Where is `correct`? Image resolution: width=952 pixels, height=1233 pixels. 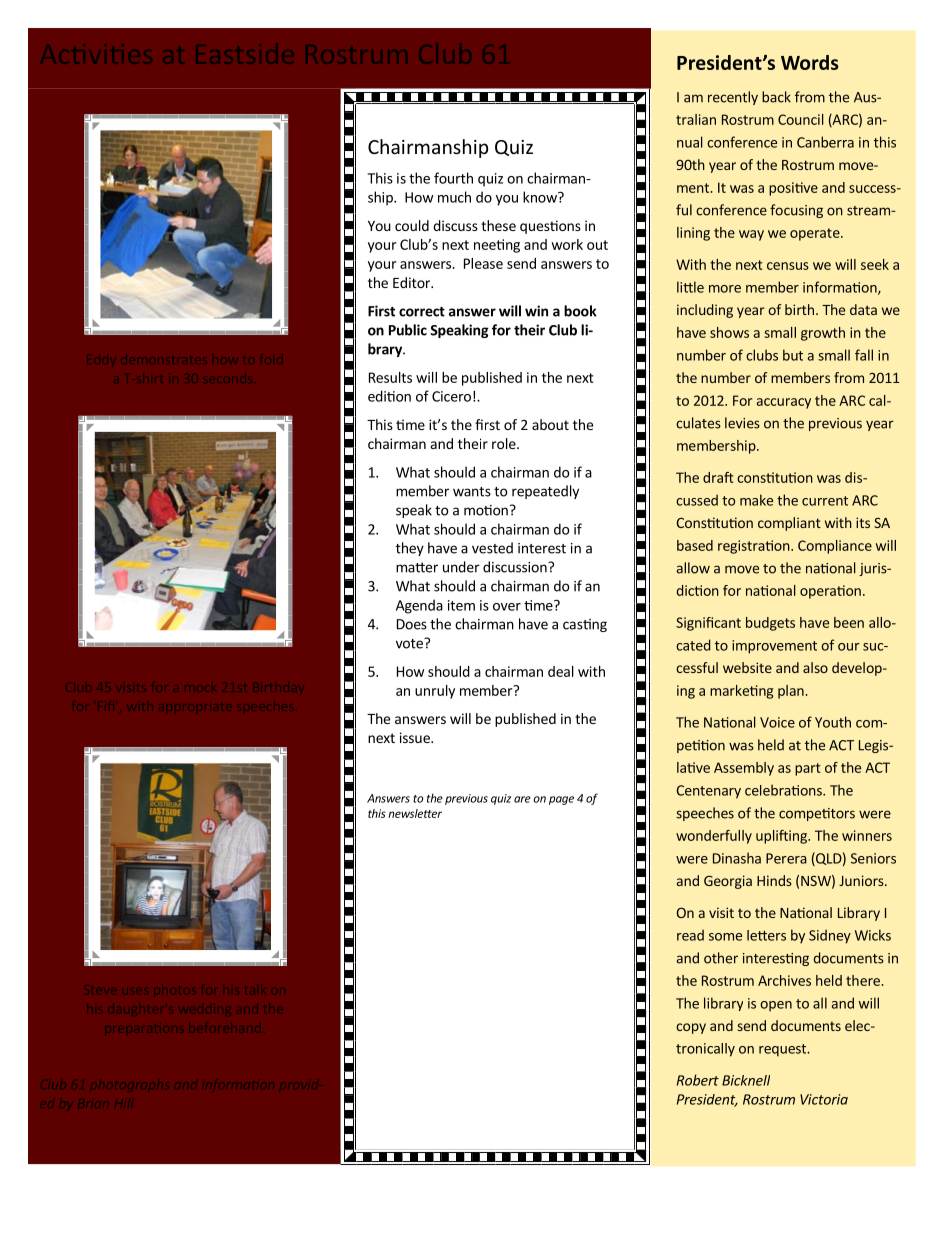
correct is located at coordinates (422, 312).
